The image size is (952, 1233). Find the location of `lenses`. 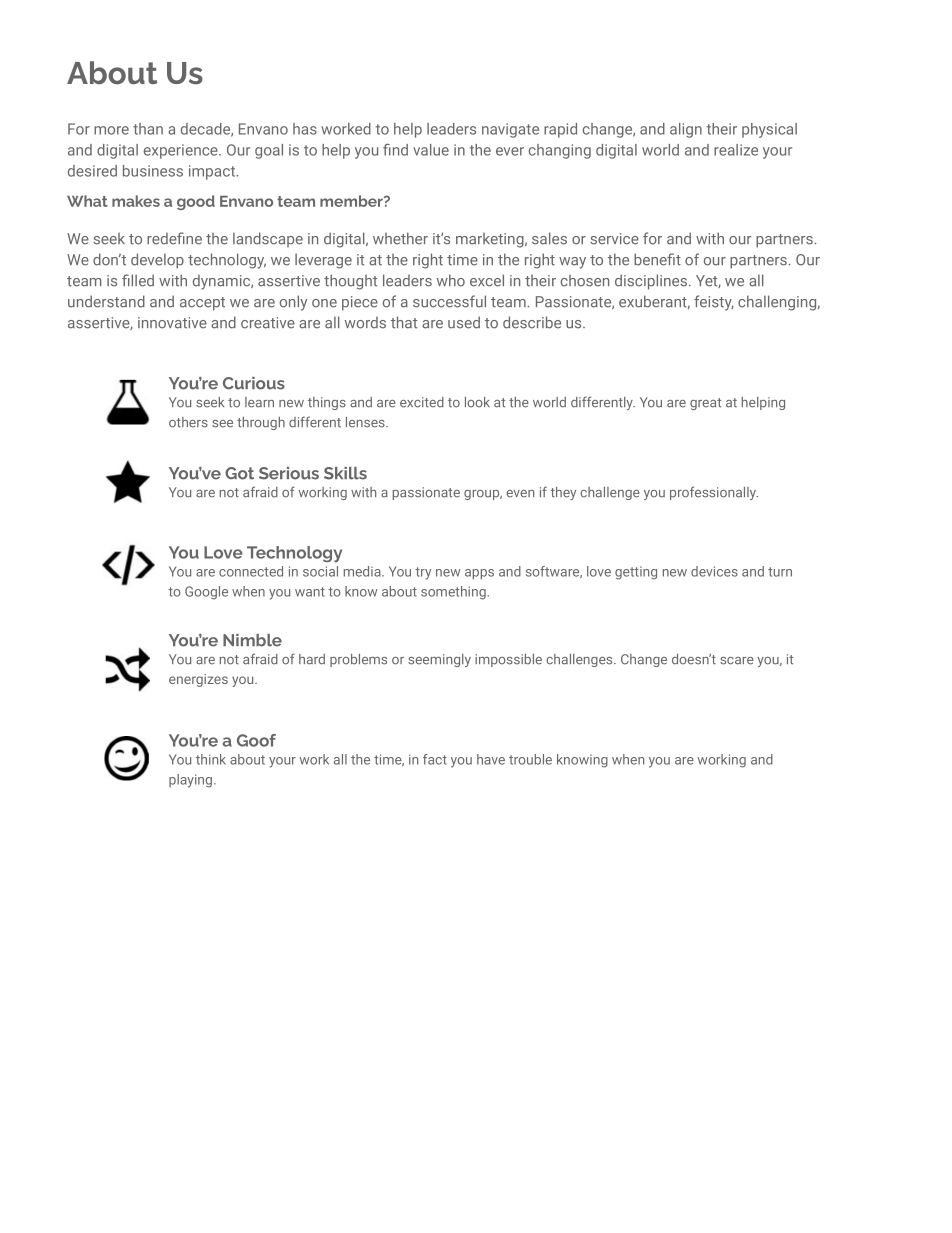

lenses is located at coordinates (366, 422).
